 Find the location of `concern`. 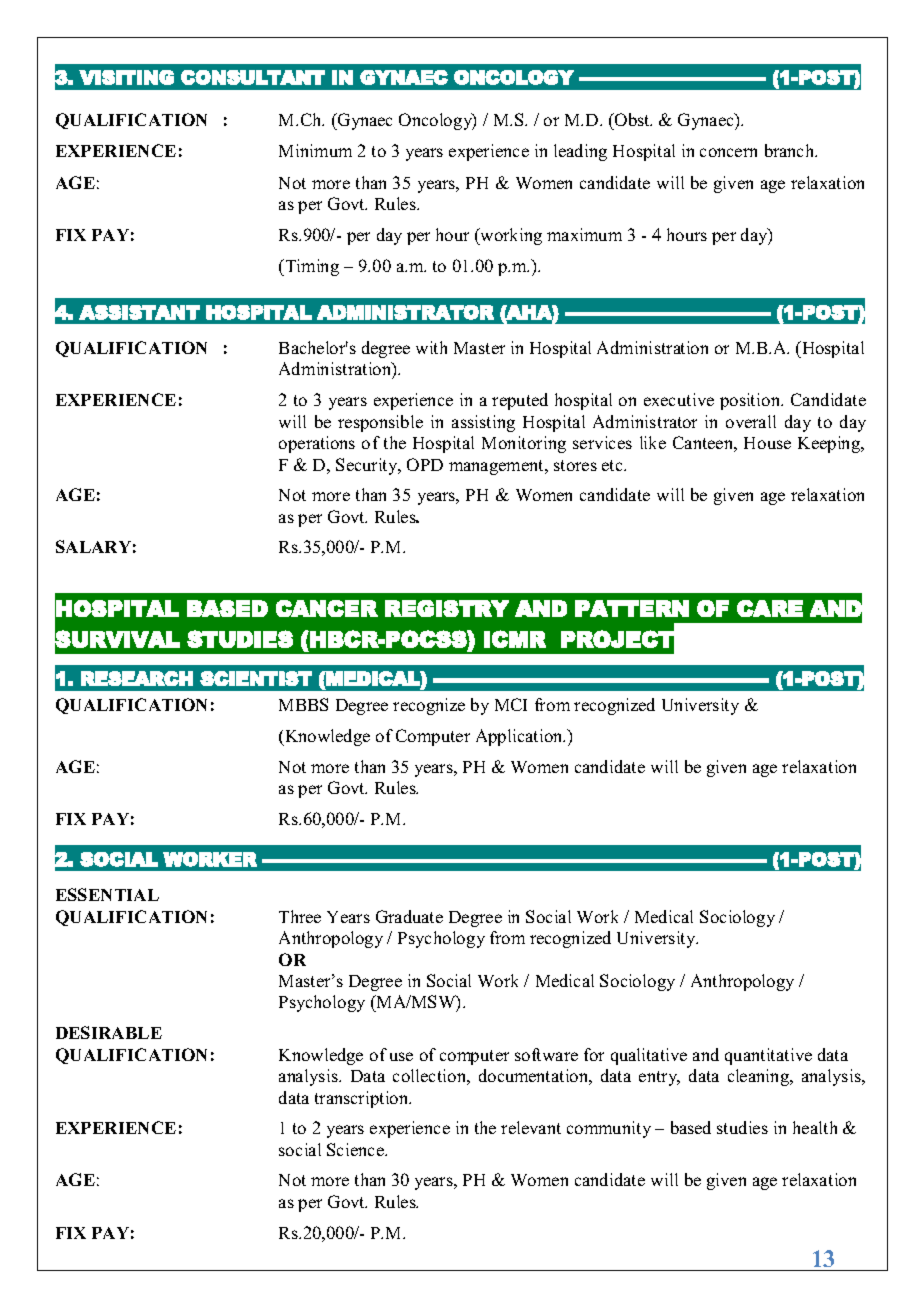

concern is located at coordinates (728, 152).
